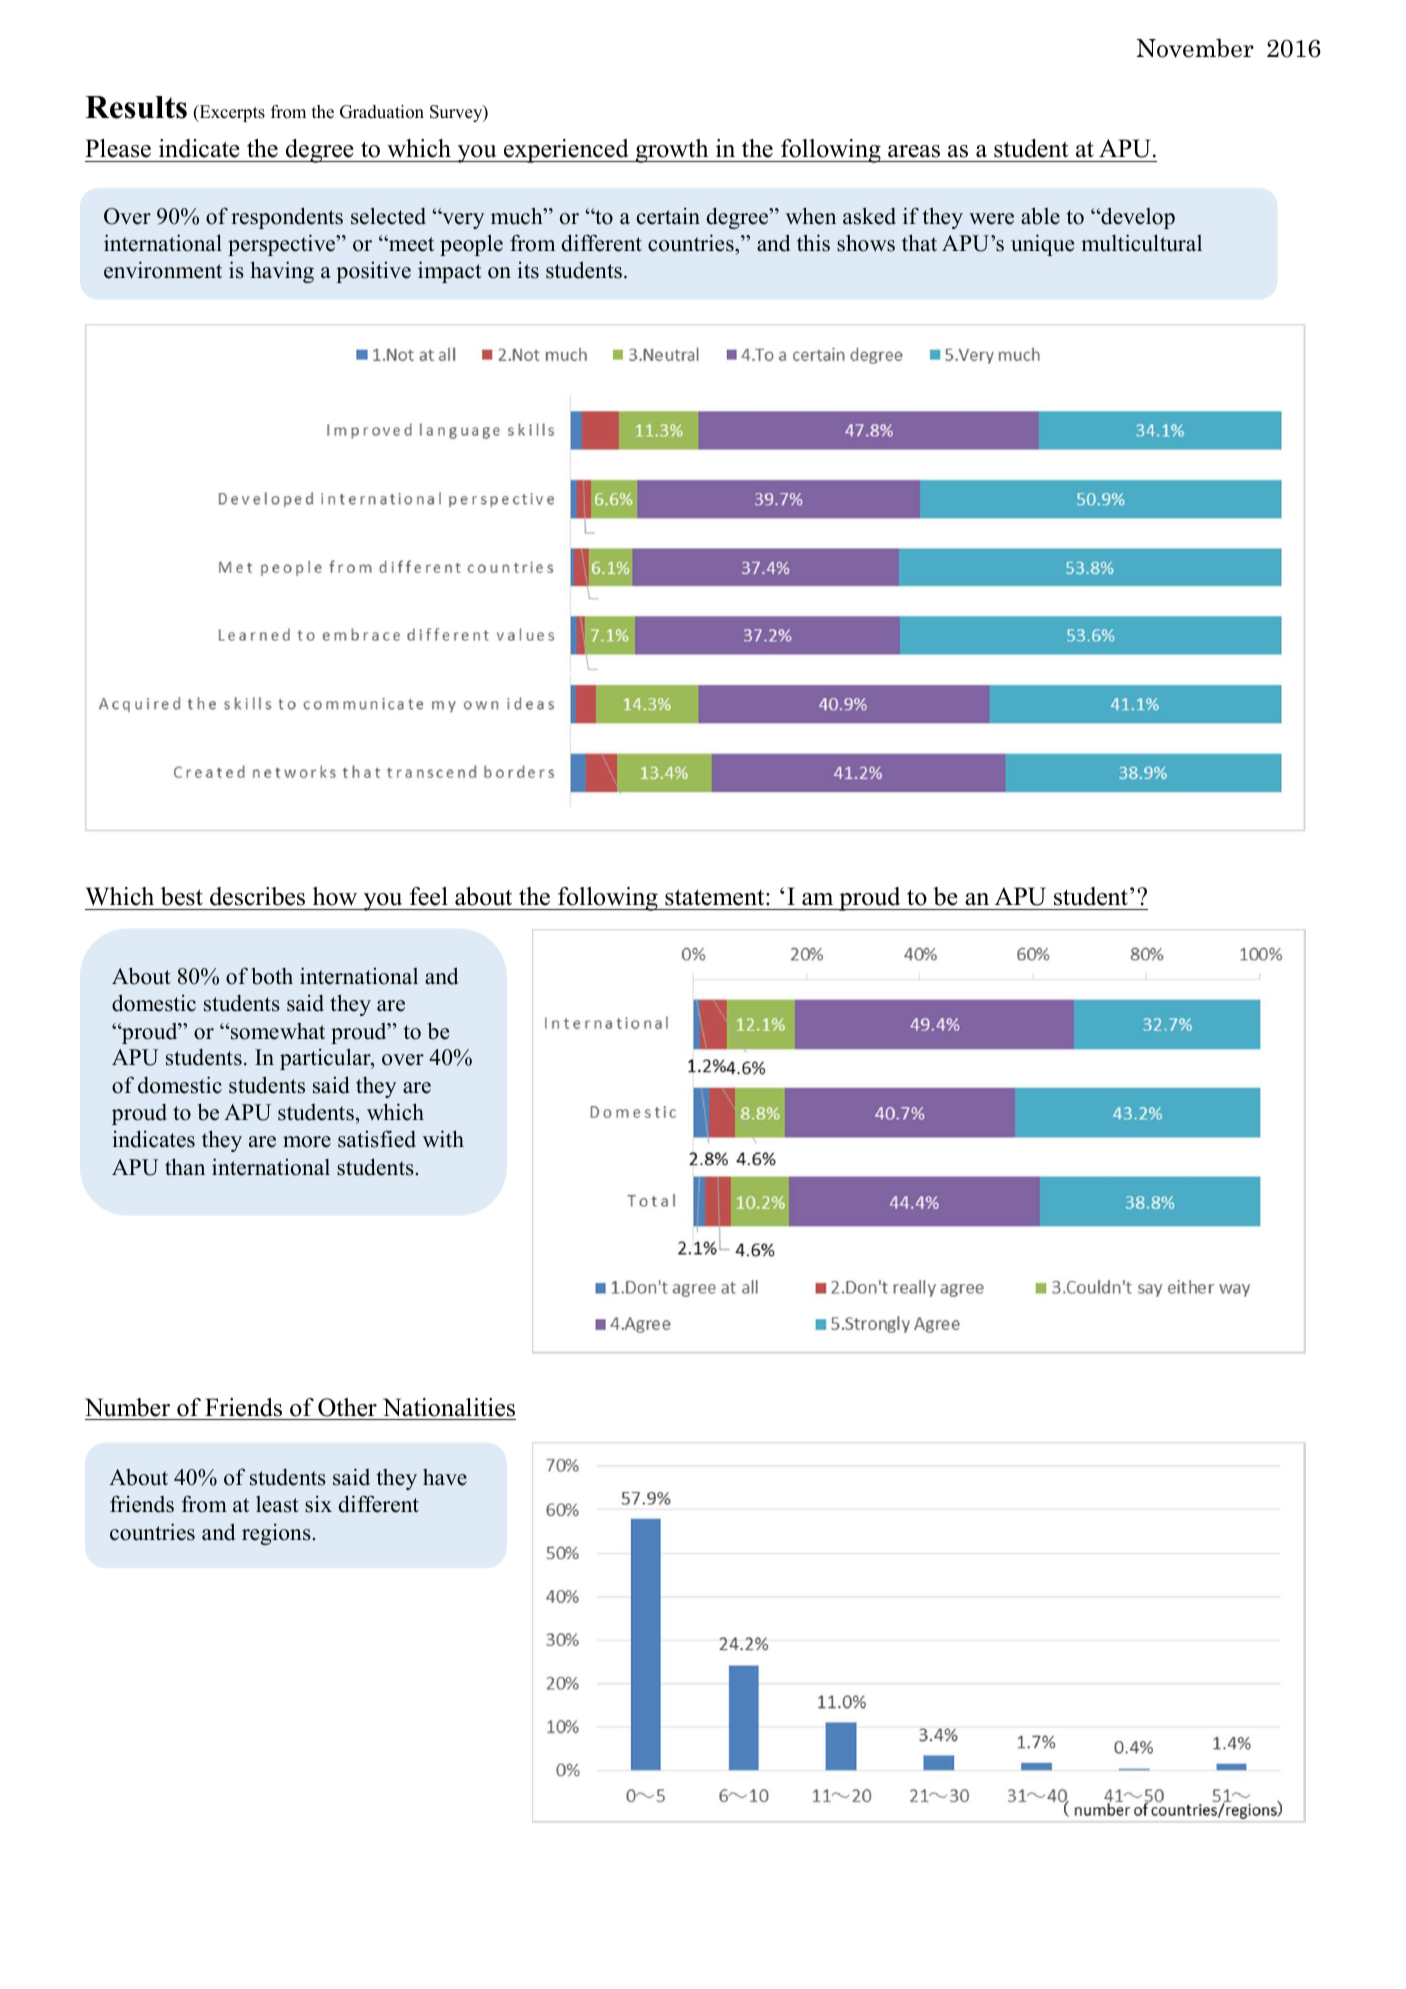 Image resolution: width=1406 pixels, height=1989 pixels. I want to click on least, so click(277, 1504).
